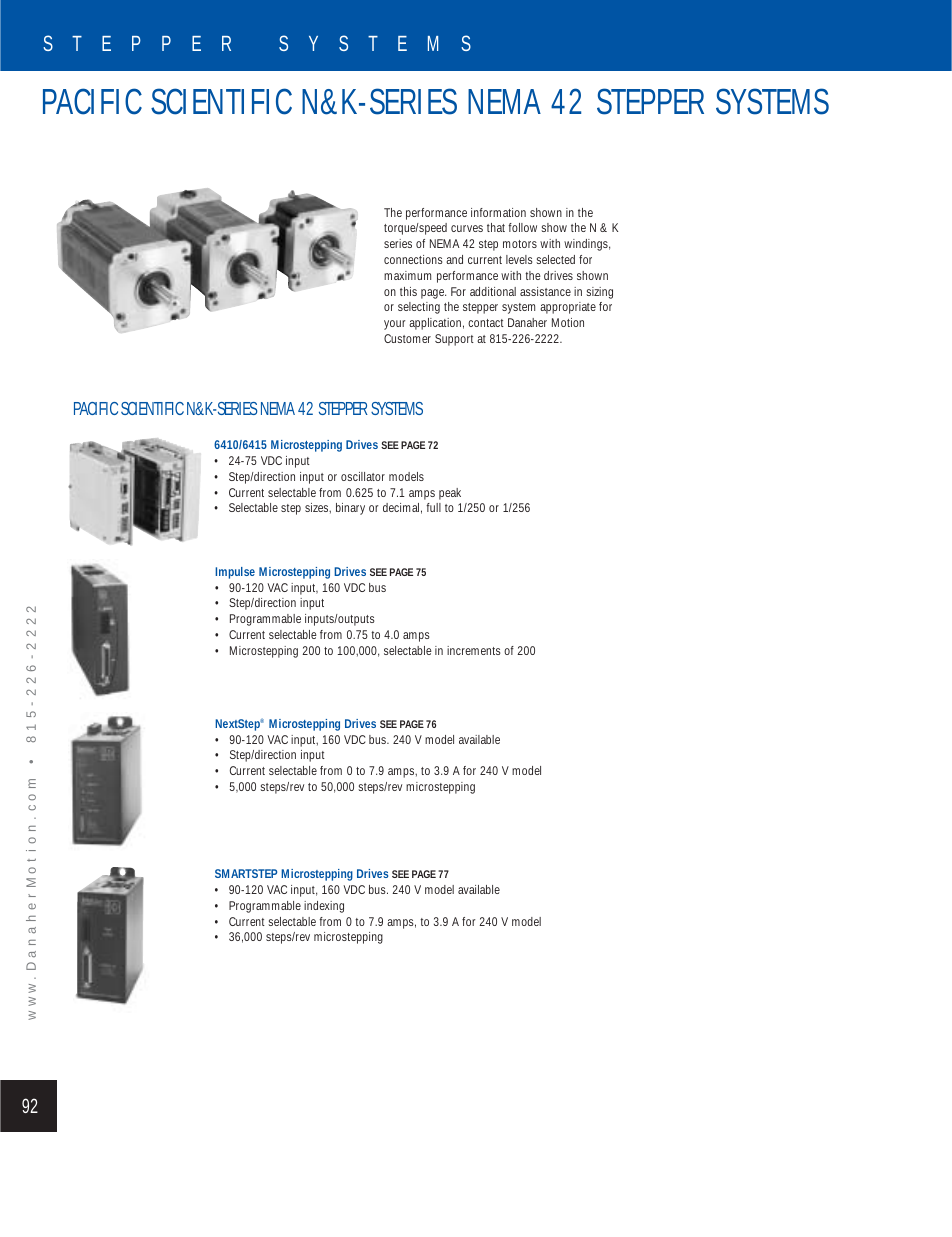 The image size is (952, 1237). Describe the element at coordinates (324, 907) in the screenshot. I see `indexing` at that location.
